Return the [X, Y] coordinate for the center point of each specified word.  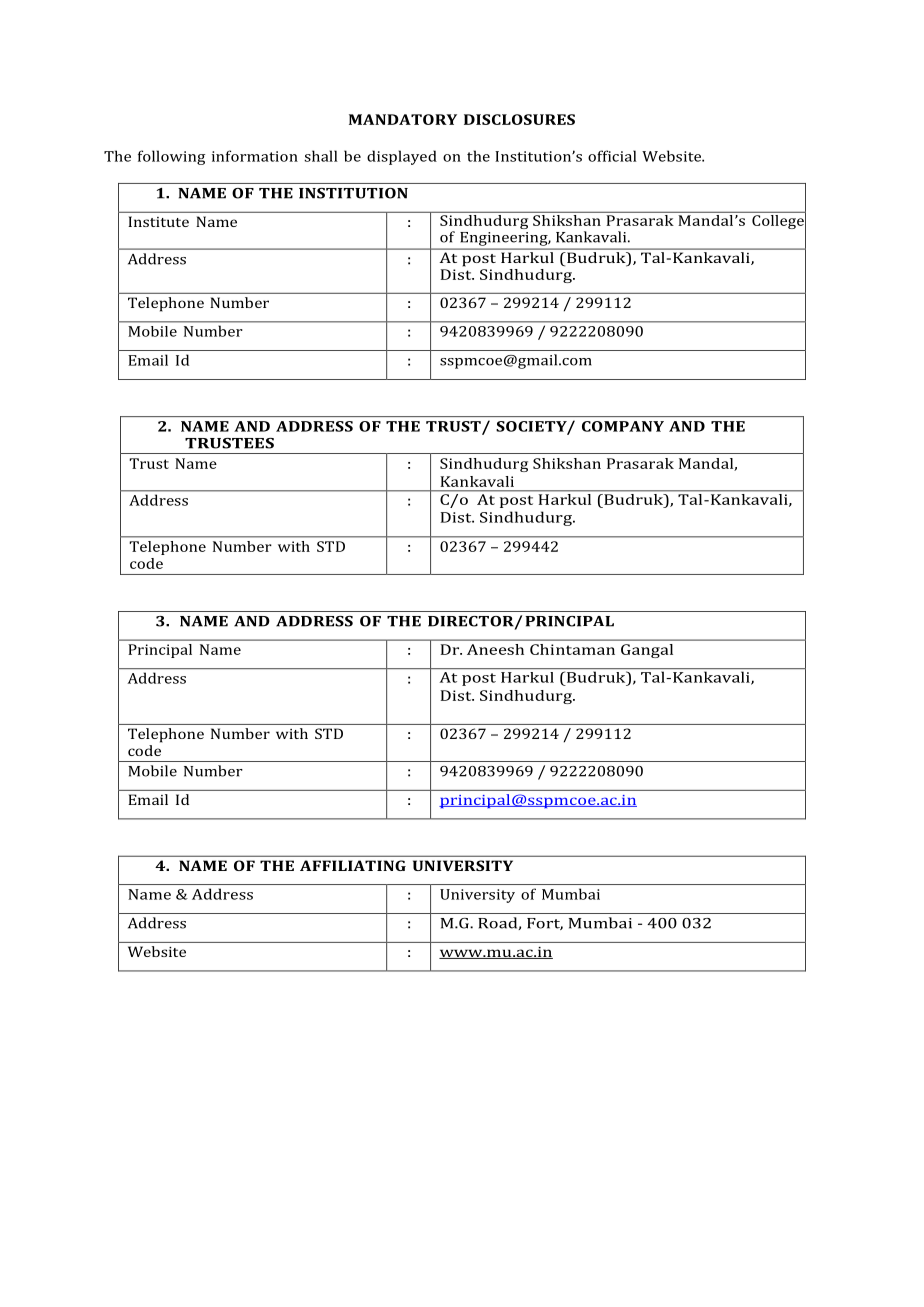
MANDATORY [403, 119]
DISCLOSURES [519, 119]
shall [321, 156]
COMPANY [623, 426]
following [171, 157]
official [612, 156]
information [255, 156]
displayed [402, 157]
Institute [158, 221]
